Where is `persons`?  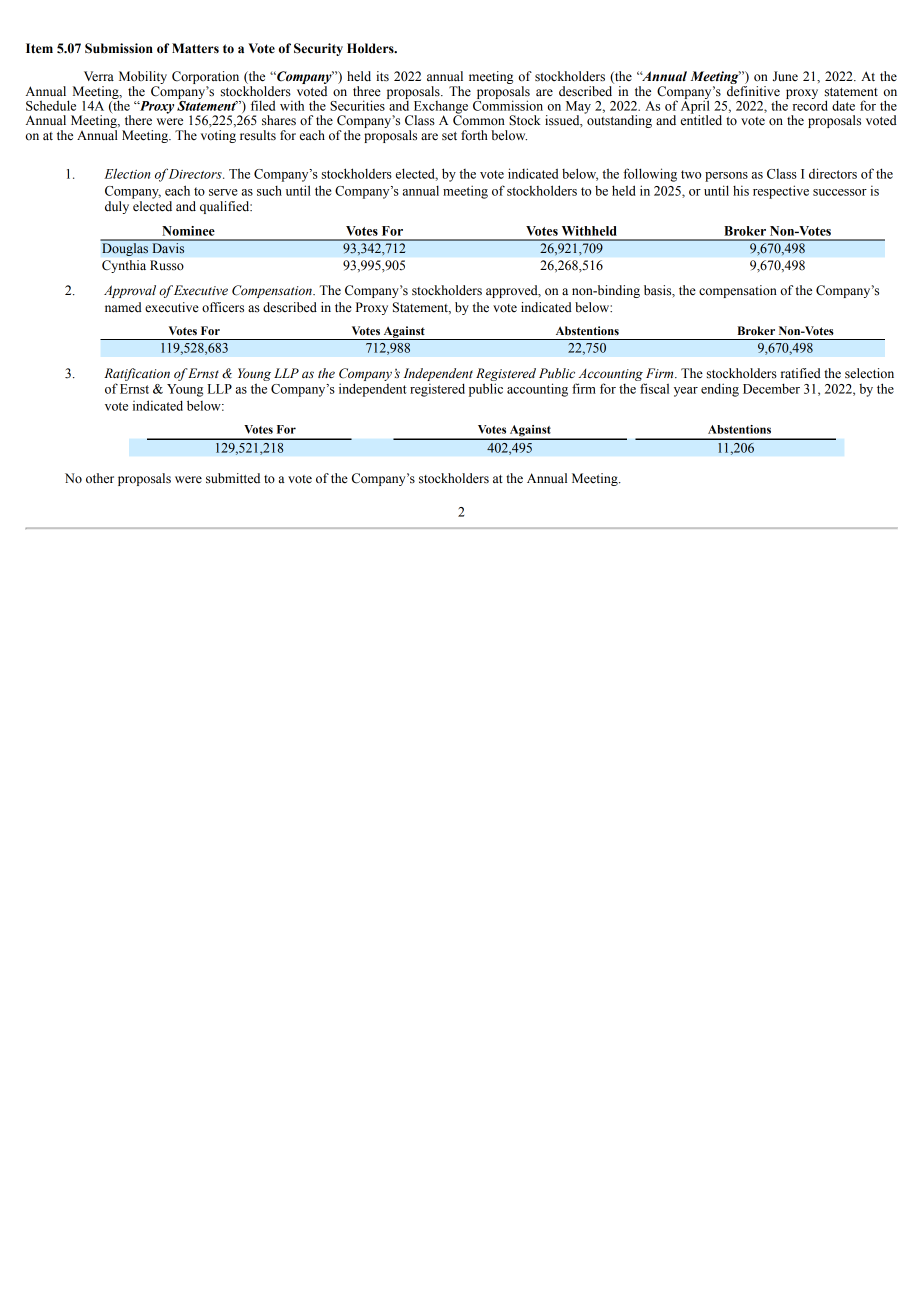 persons is located at coordinates (726, 177).
